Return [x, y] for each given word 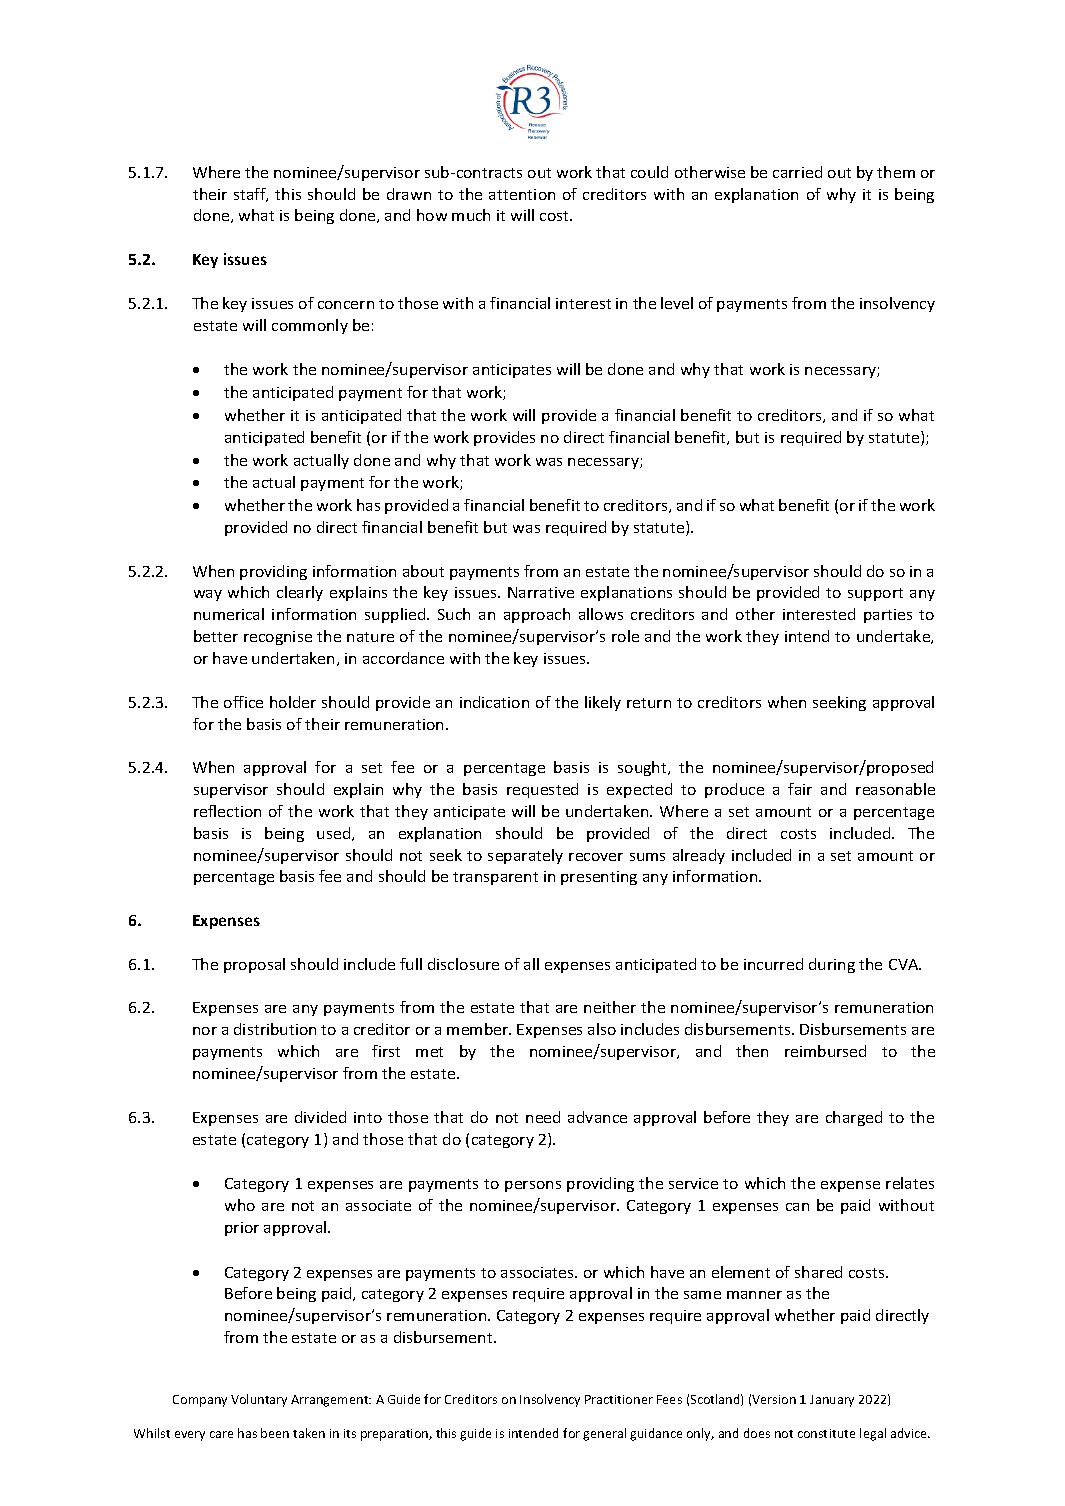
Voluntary [259, 1400]
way [208, 595]
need [543, 1117]
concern [346, 305]
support [875, 594]
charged [854, 1118]
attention [522, 194]
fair [800, 789]
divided [320, 1117]
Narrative [541, 592]
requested [542, 790]
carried [797, 172]
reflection [227, 811]
